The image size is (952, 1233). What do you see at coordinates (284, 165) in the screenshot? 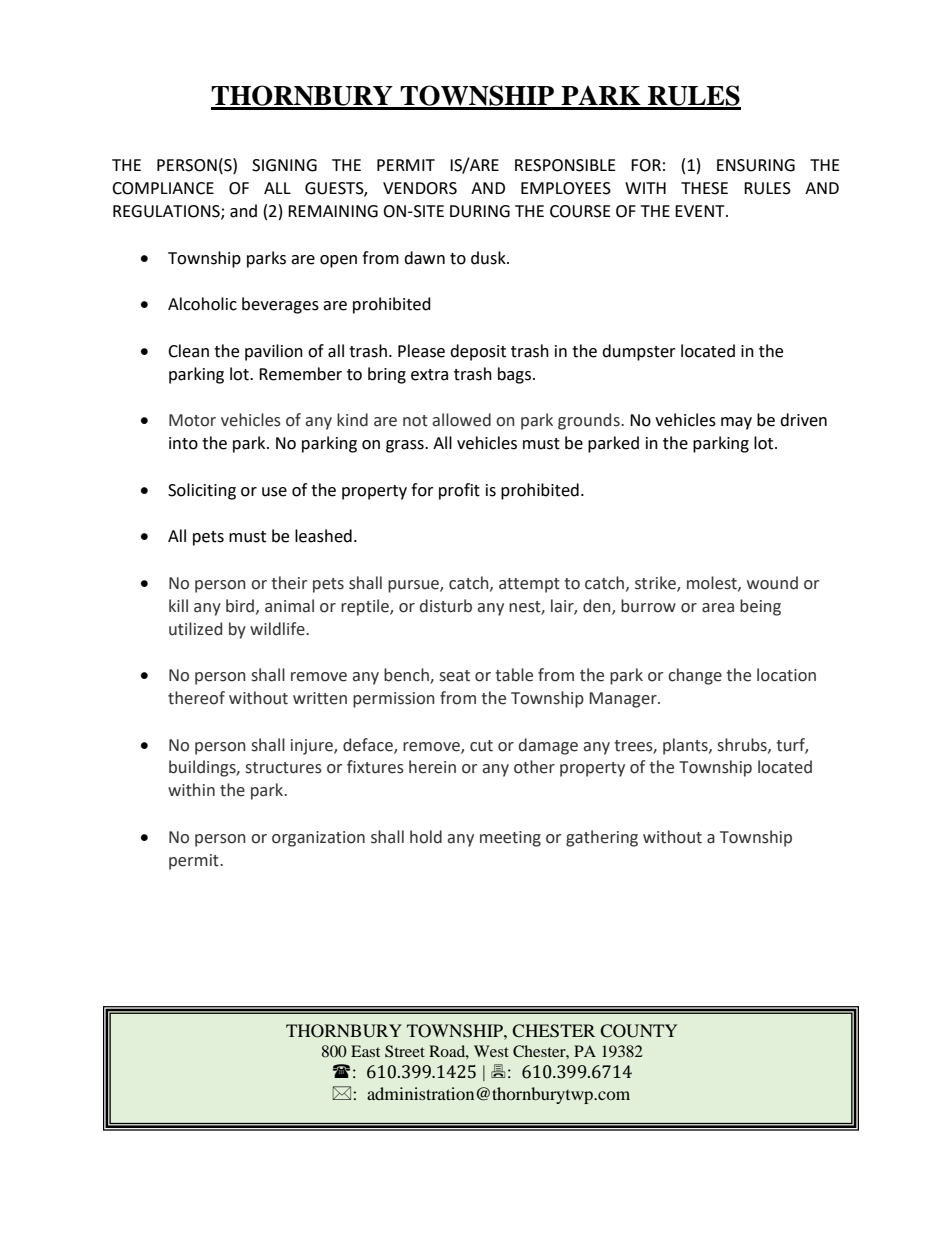
I see `SIGNING` at bounding box center [284, 165].
